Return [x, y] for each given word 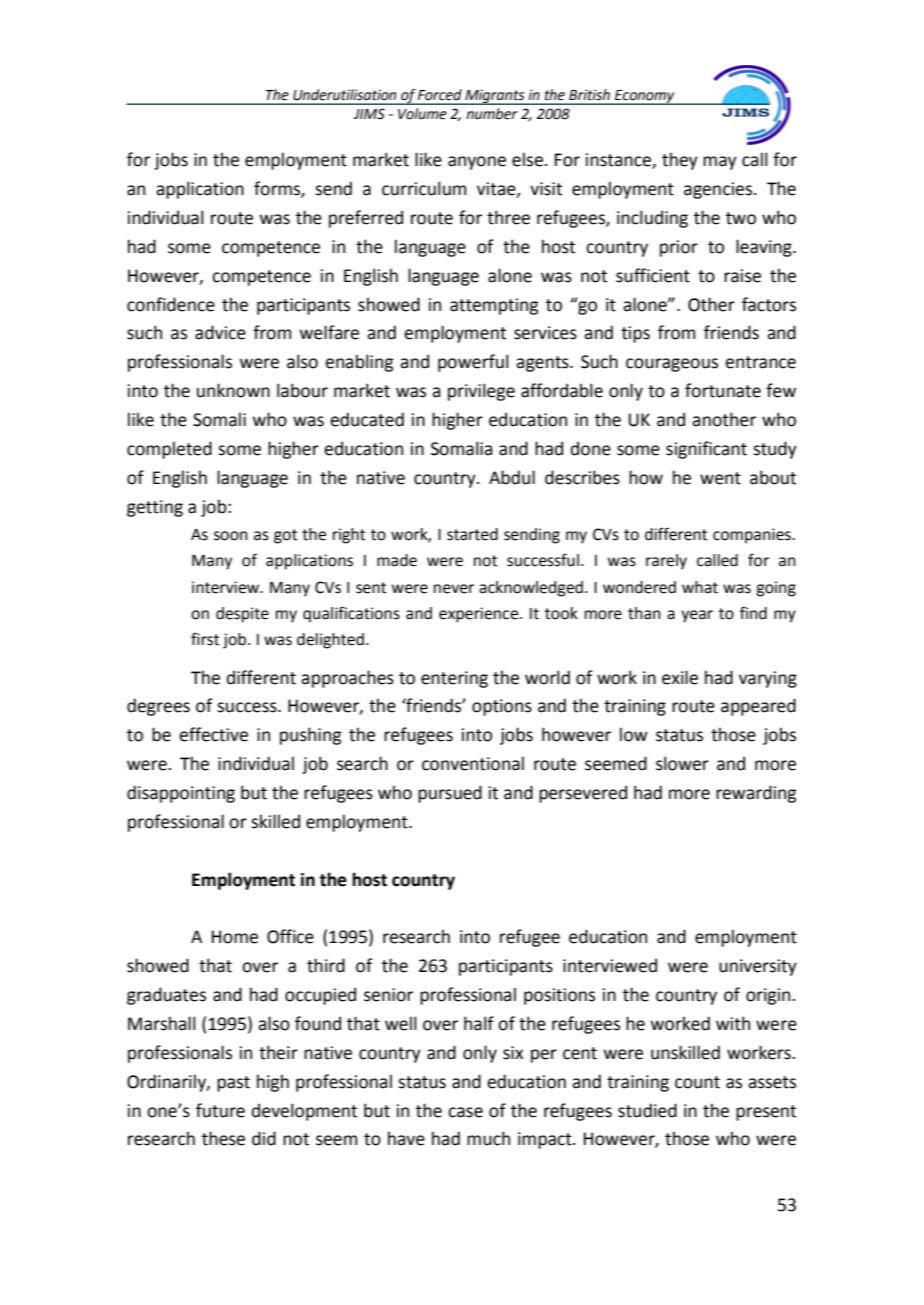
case [465, 1112]
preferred [366, 219]
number [492, 114]
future [220, 1110]
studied [647, 1110]
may [720, 163]
